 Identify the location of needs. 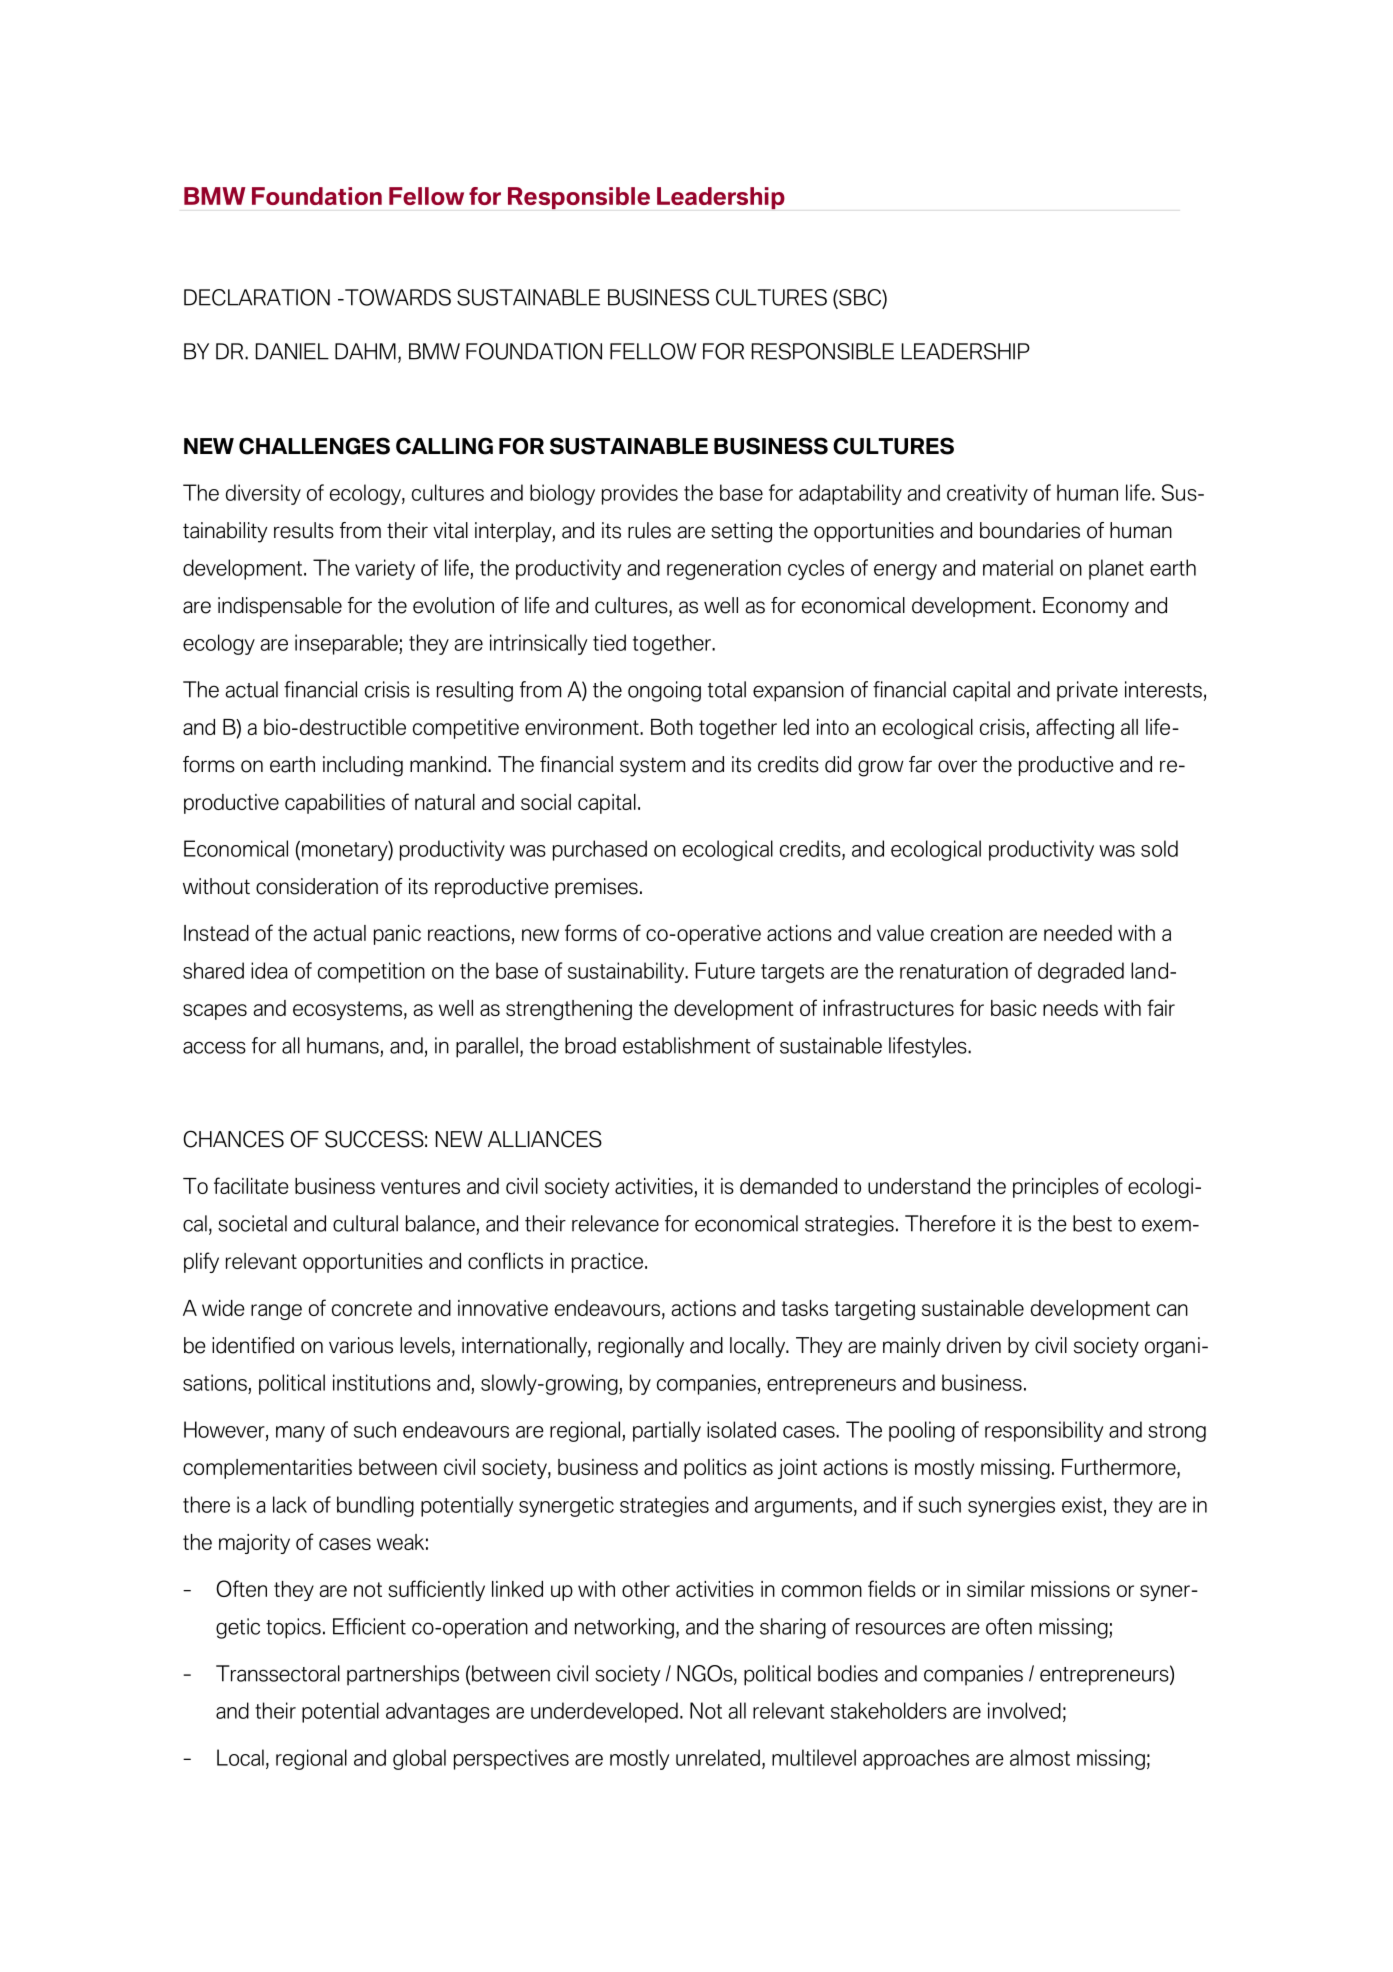
(1070, 1008).
